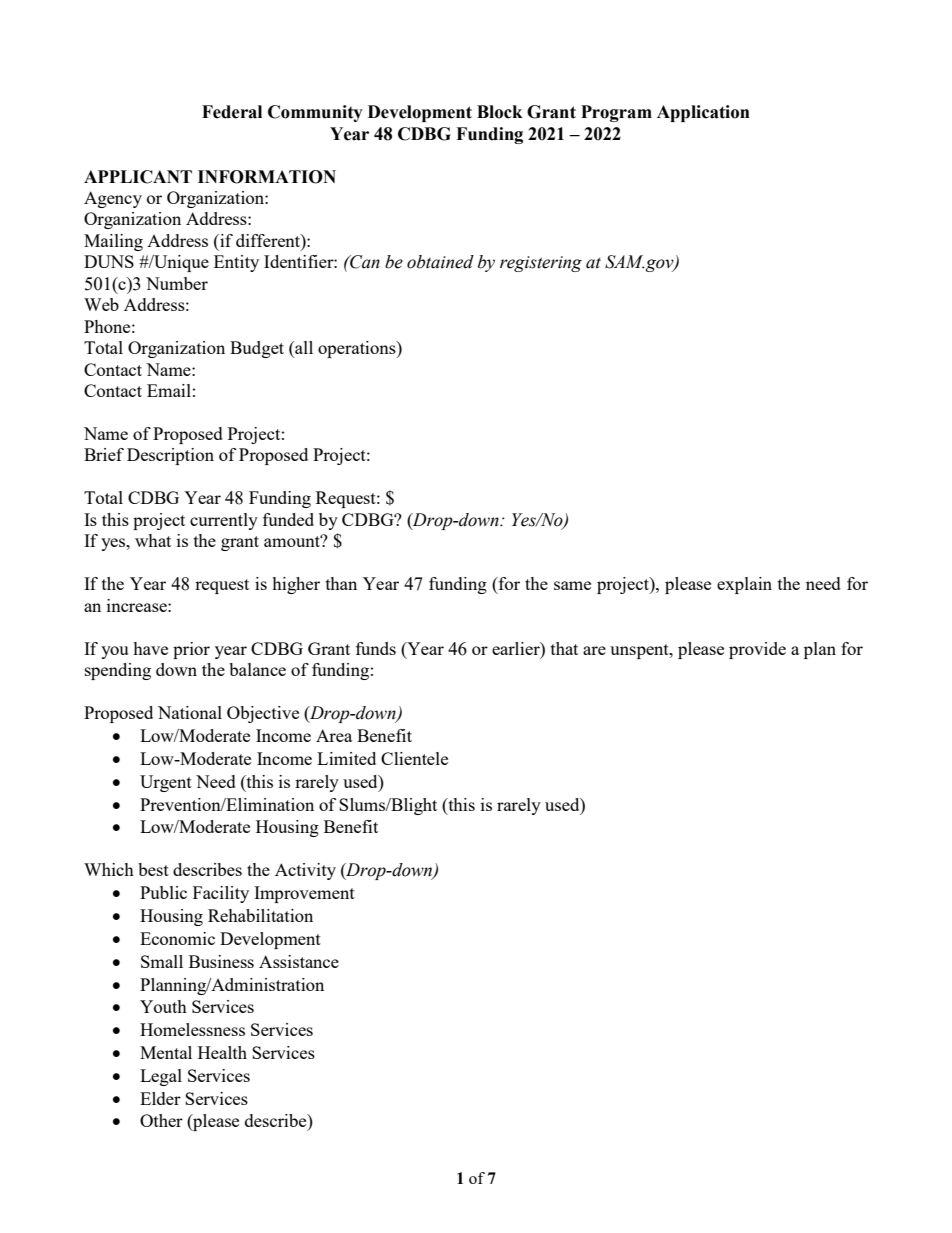  I want to click on Urgent, so click(166, 783).
